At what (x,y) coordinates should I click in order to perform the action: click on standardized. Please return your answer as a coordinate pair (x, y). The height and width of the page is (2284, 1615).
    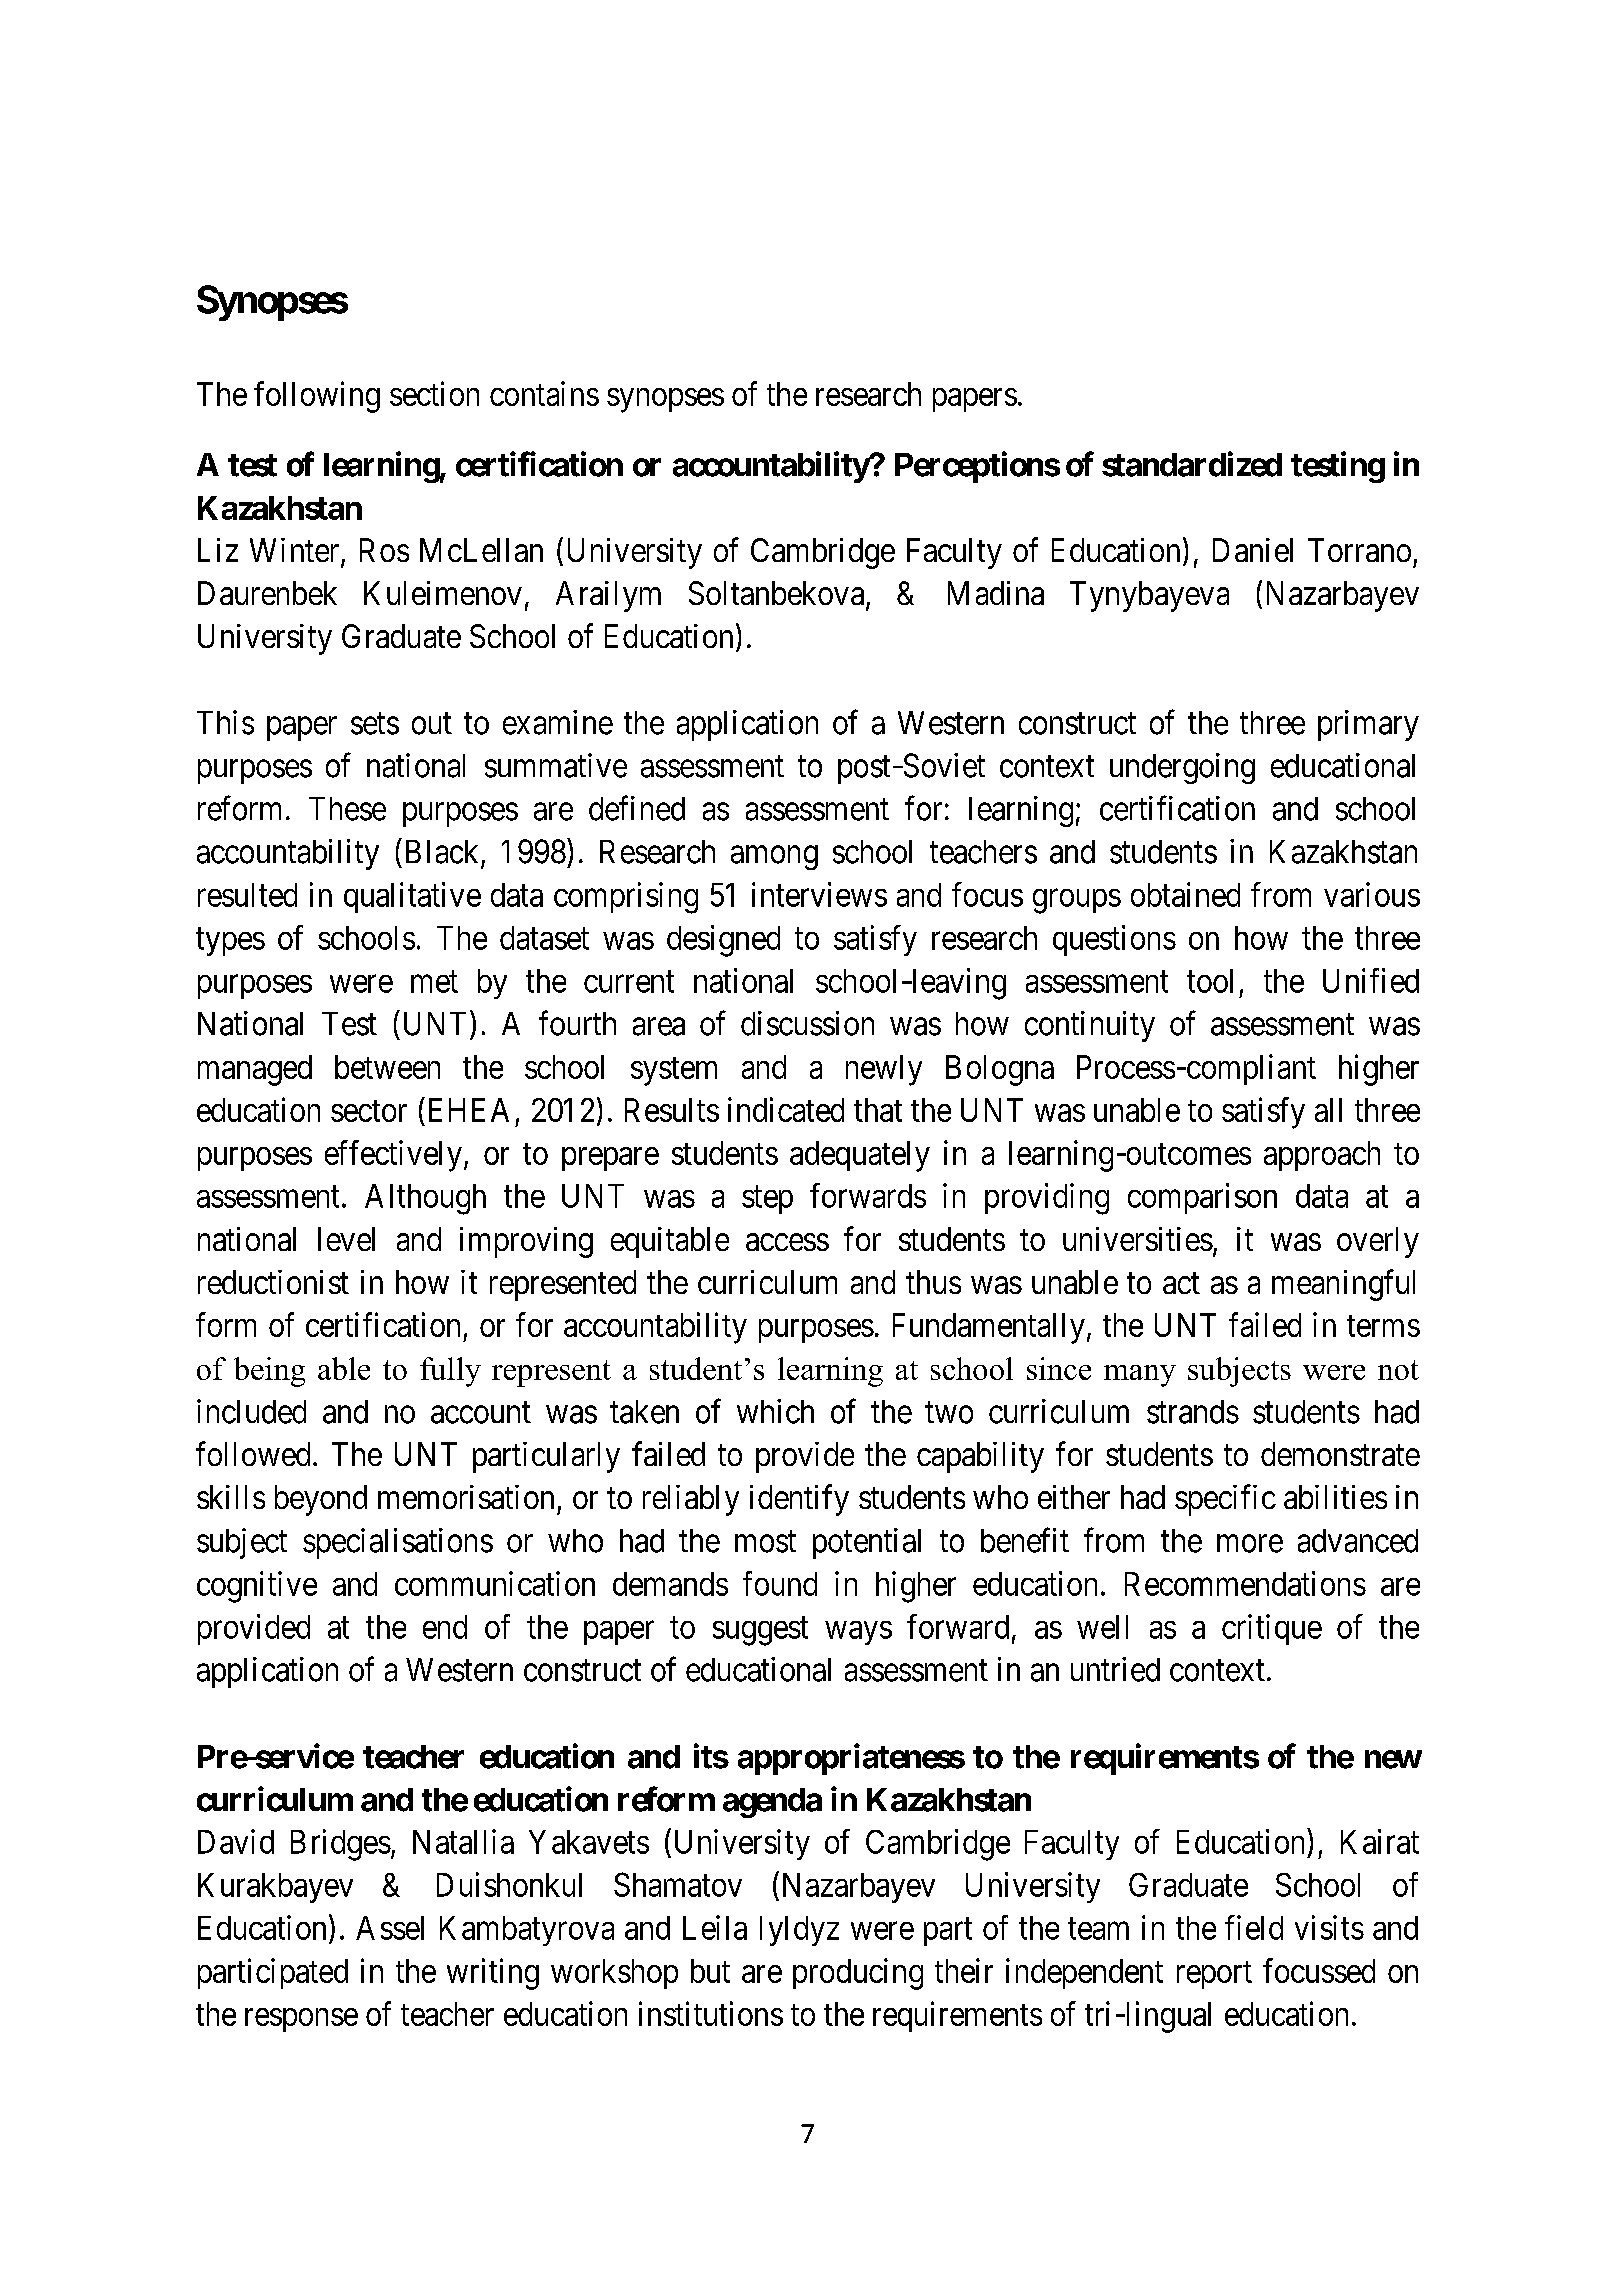
    Looking at the image, I should click on (1192, 464).
